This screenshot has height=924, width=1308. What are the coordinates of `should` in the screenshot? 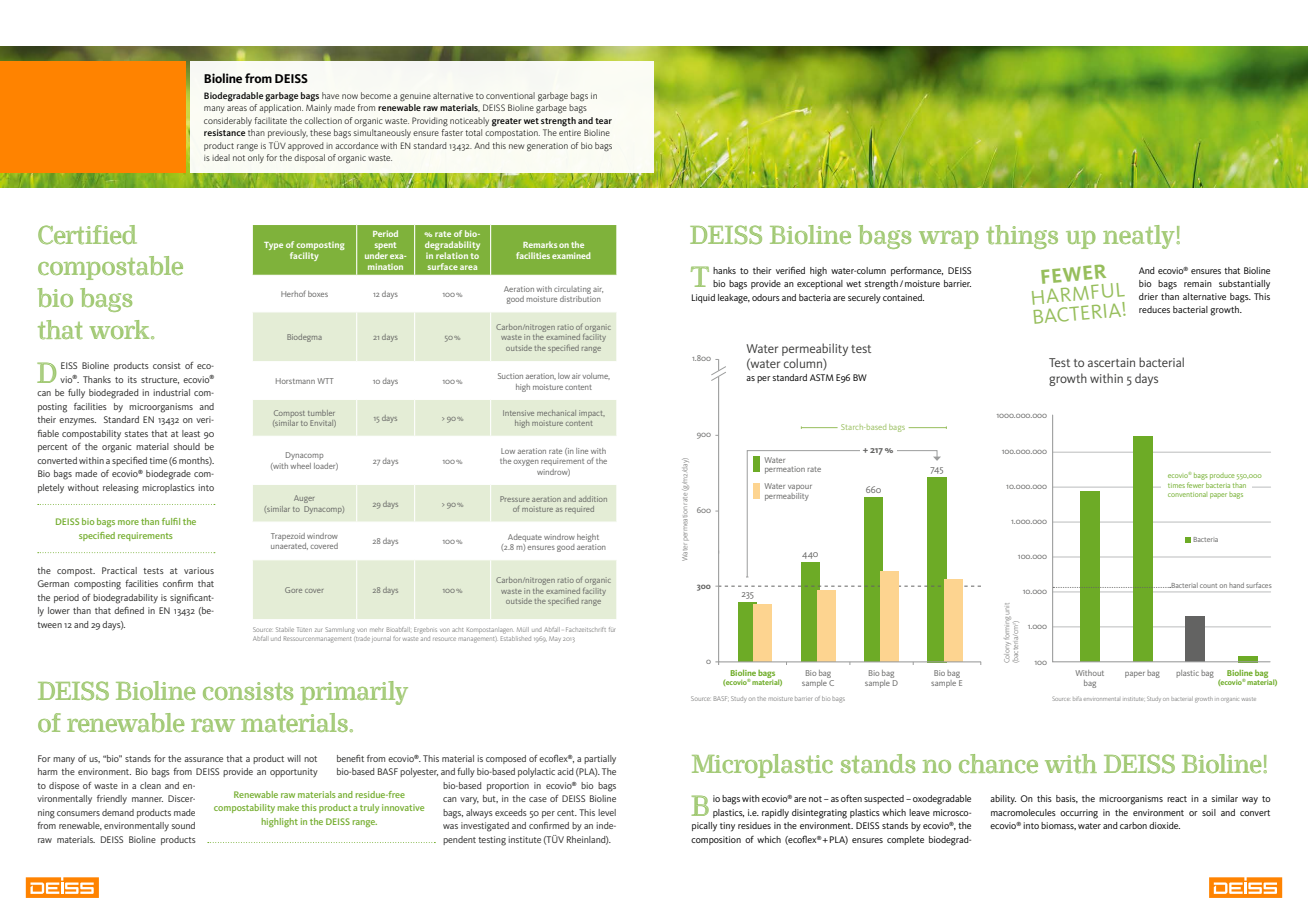 It's located at (187, 446).
